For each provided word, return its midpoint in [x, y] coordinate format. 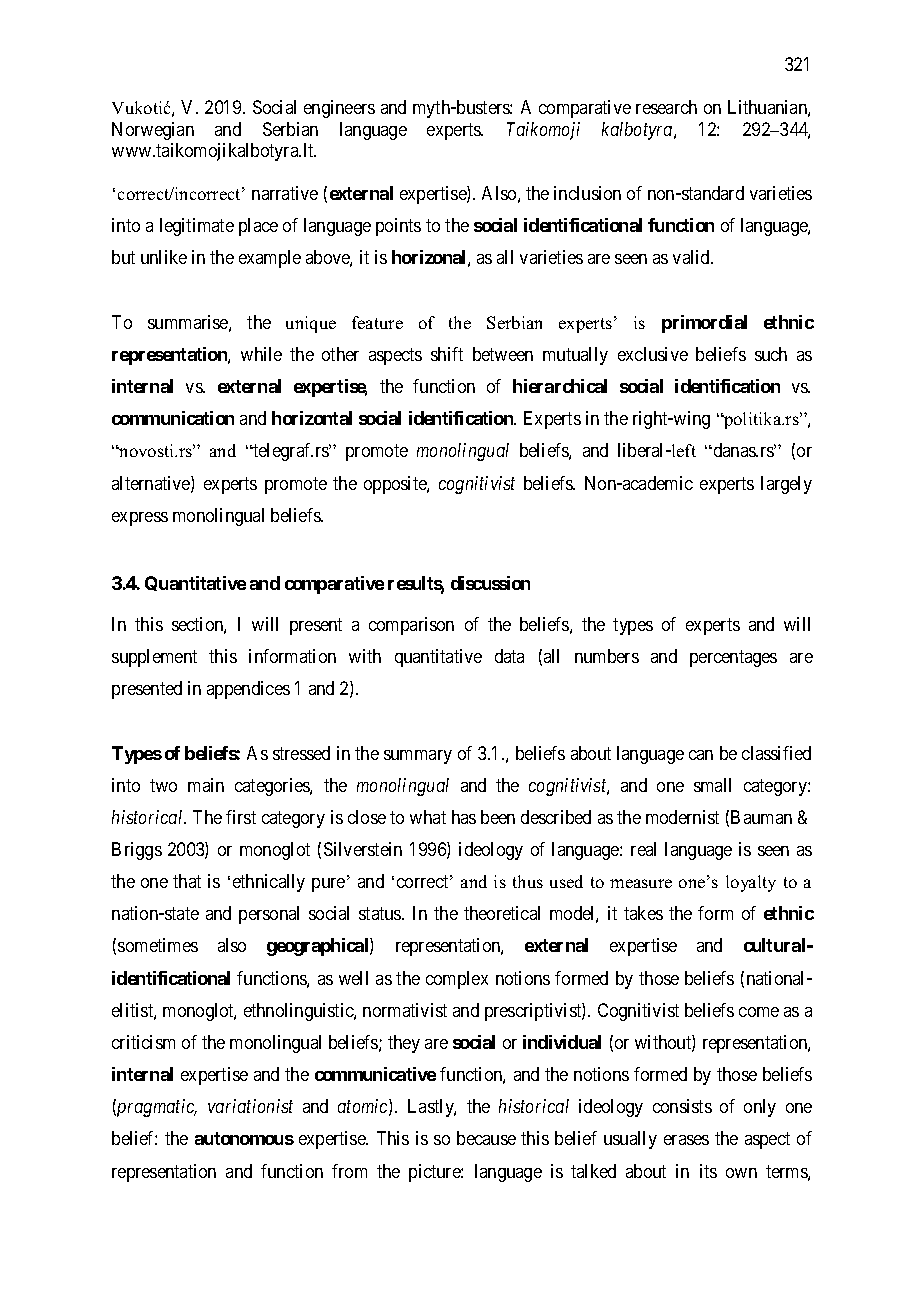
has [464, 817]
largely [786, 485]
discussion [490, 583]
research [666, 107]
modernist [682, 817]
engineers [339, 109]
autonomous [244, 1138]
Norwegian [153, 131]
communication [173, 418]
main [206, 785]
